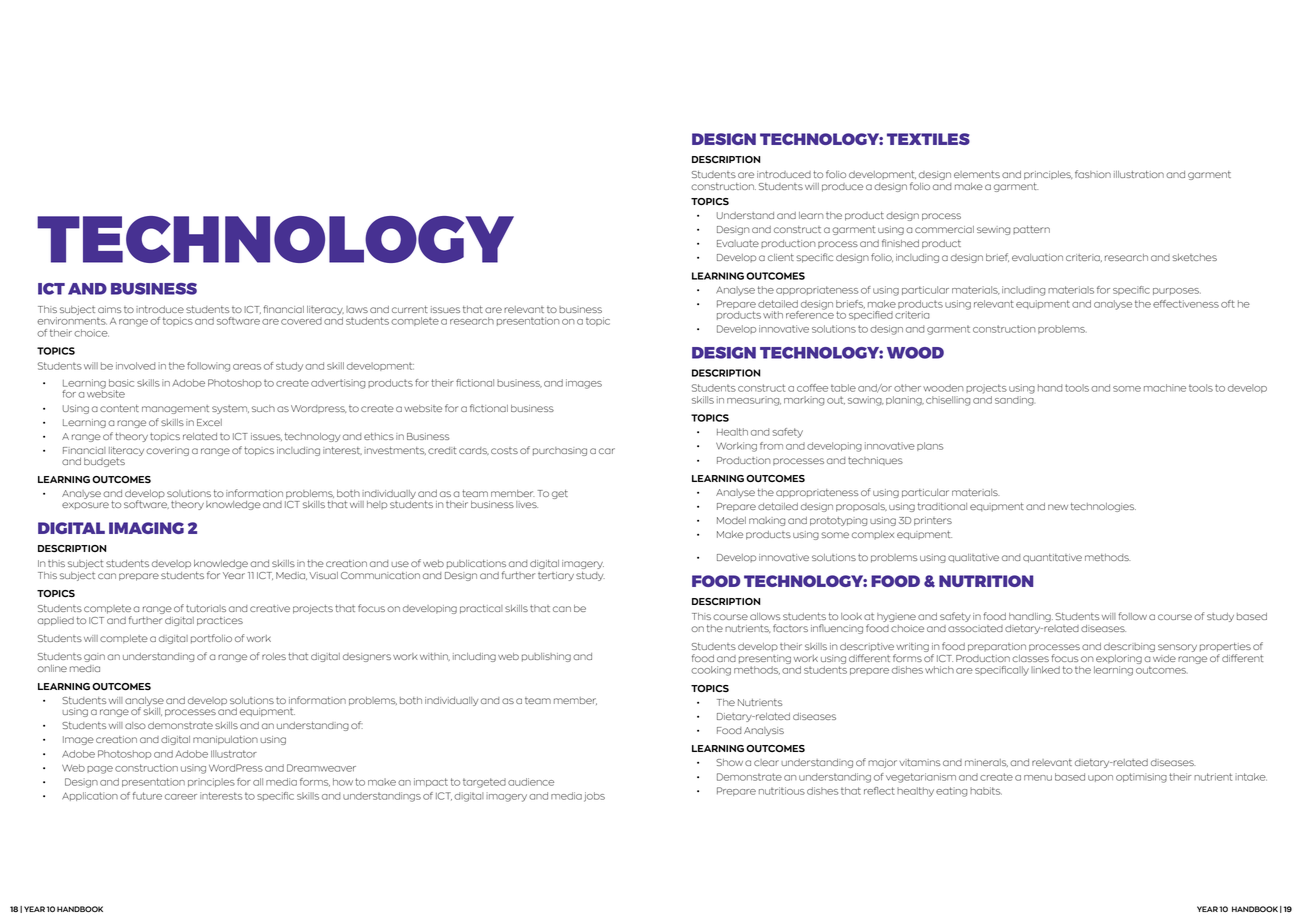 The height and width of the document is (924, 1308). What do you see at coordinates (301, 321) in the document?
I see `covered` at bounding box center [301, 321].
